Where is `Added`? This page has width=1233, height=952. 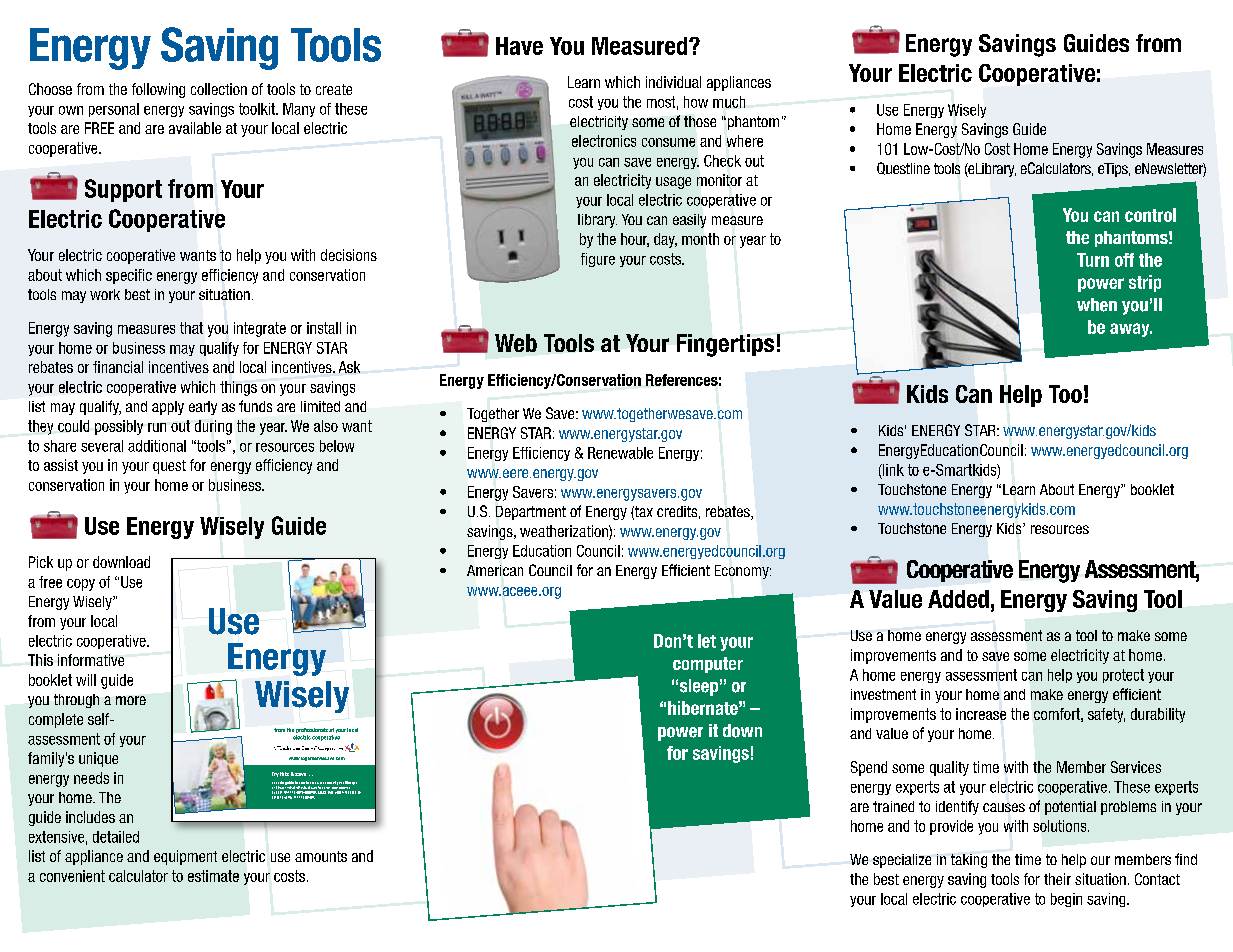
Added is located at coordinates (958, 599).
